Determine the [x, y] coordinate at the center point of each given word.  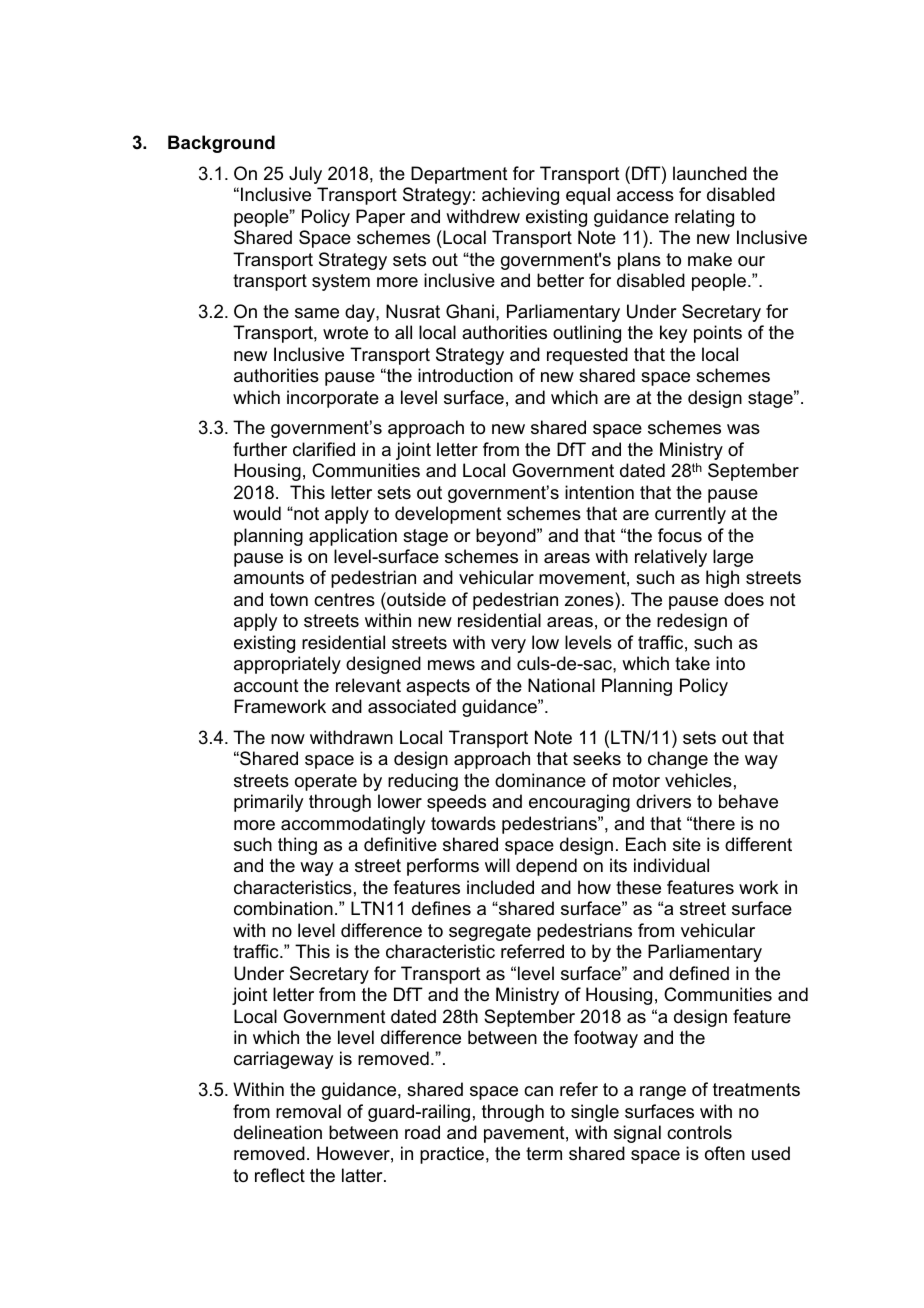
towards [463, 823]
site [687, 844]
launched [710, 173]
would [257, 513]
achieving [520, 196]
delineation [278, 1132]
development [448, 515]
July [305, 175]
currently [690, 515]
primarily [268, 803]
